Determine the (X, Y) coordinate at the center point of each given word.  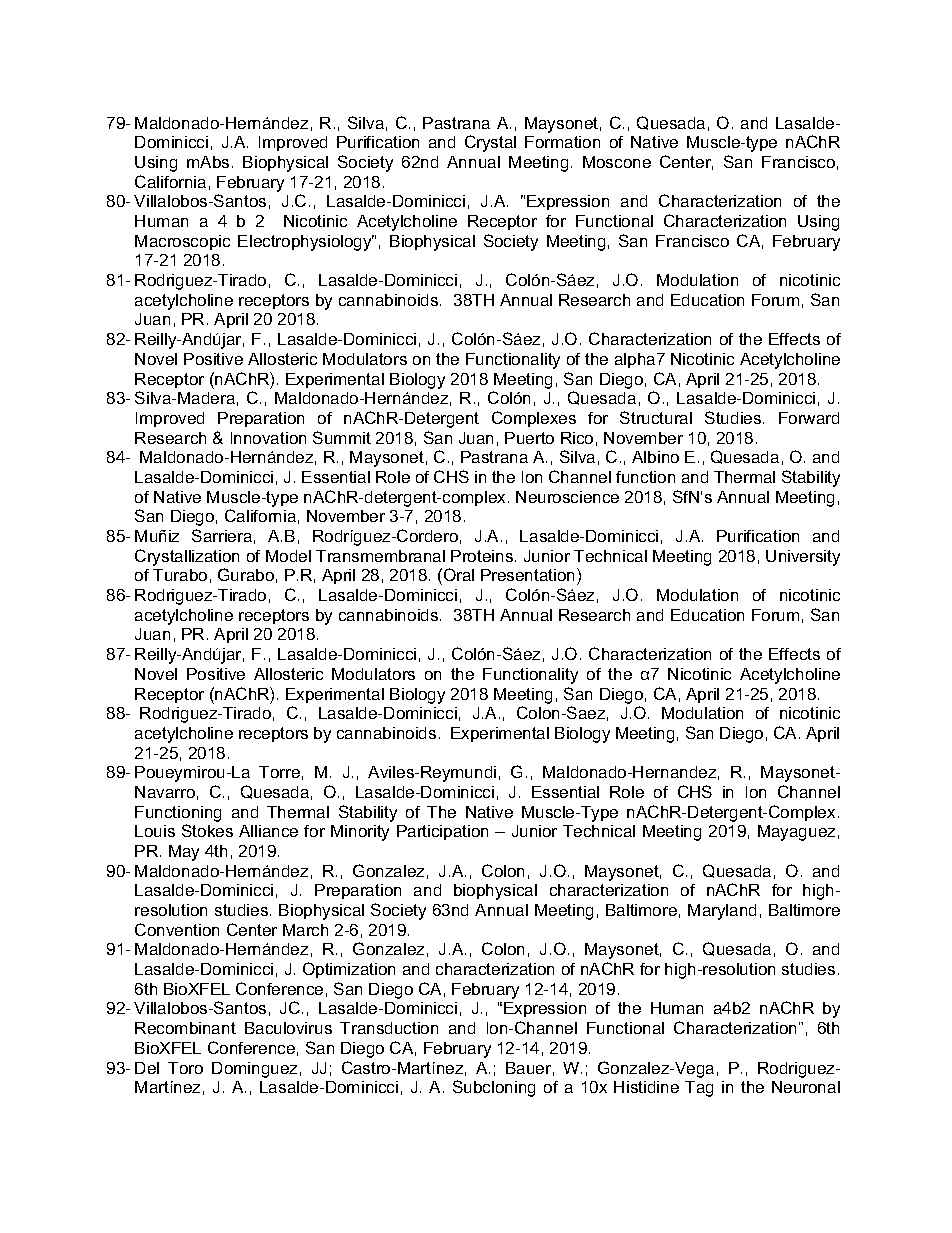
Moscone (617, 162)
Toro (185, 1068)
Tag (699, 1089)
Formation (562, 142)
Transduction (389, 1028)
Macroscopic (182, 242)
